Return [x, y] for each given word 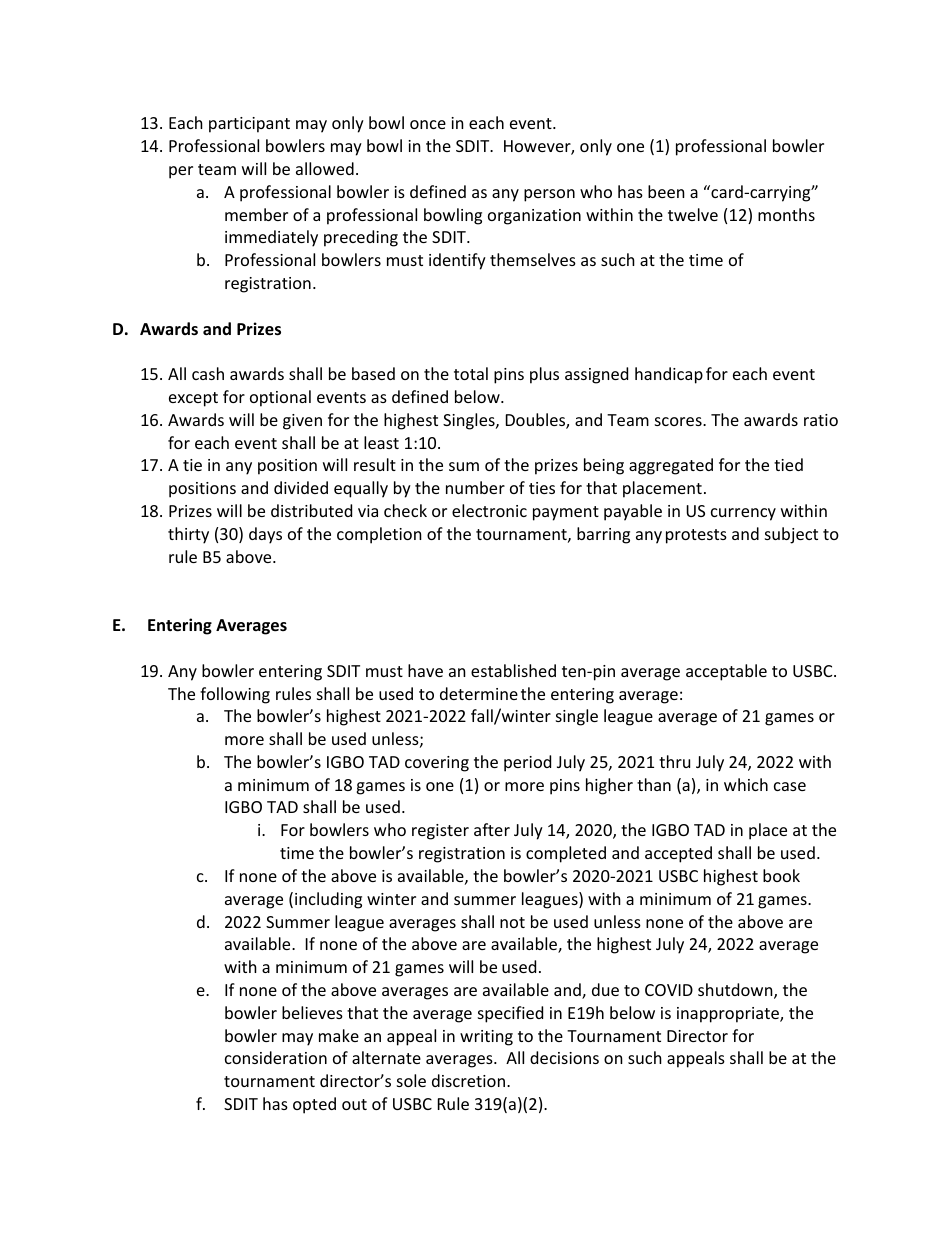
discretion [468, 1080]
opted [314, 1105]
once [428, 124]
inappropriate [729, 1015]
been [666, 191]
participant [249, 125]
